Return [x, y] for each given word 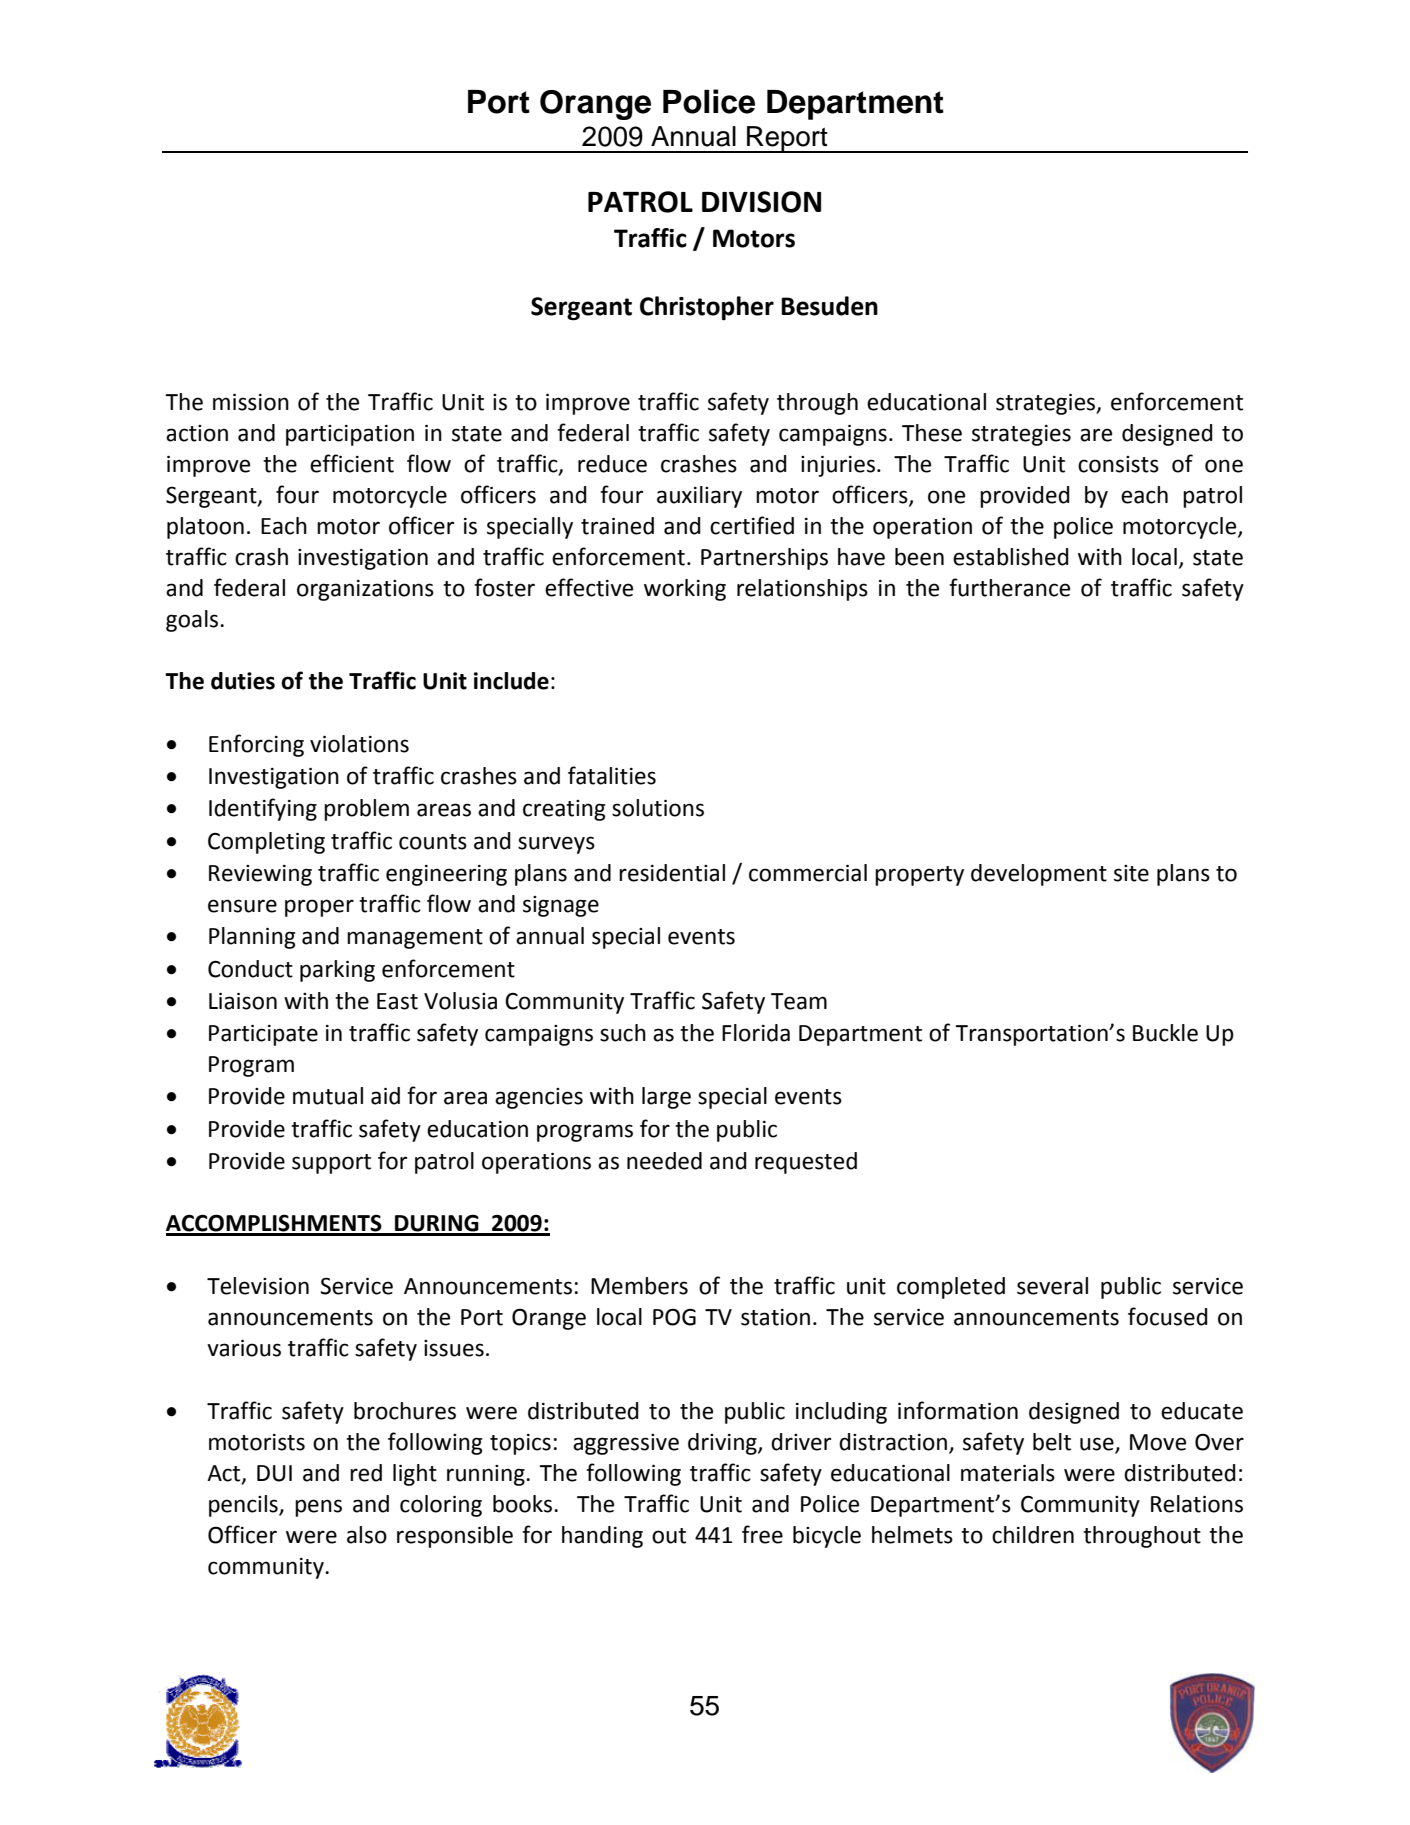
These [932, 433]
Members [639, 1286]
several [1052, 1286]
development [1039, 875]
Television [258, 1286]
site [1131, 873]
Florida [756, 1033]
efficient [352, 463]
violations [359, 744]
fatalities [612, 775]
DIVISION [761, 202]
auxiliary [699, 497]
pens [318, 1508]
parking [337, 971]
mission [251, 402]
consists [1118, 464]
